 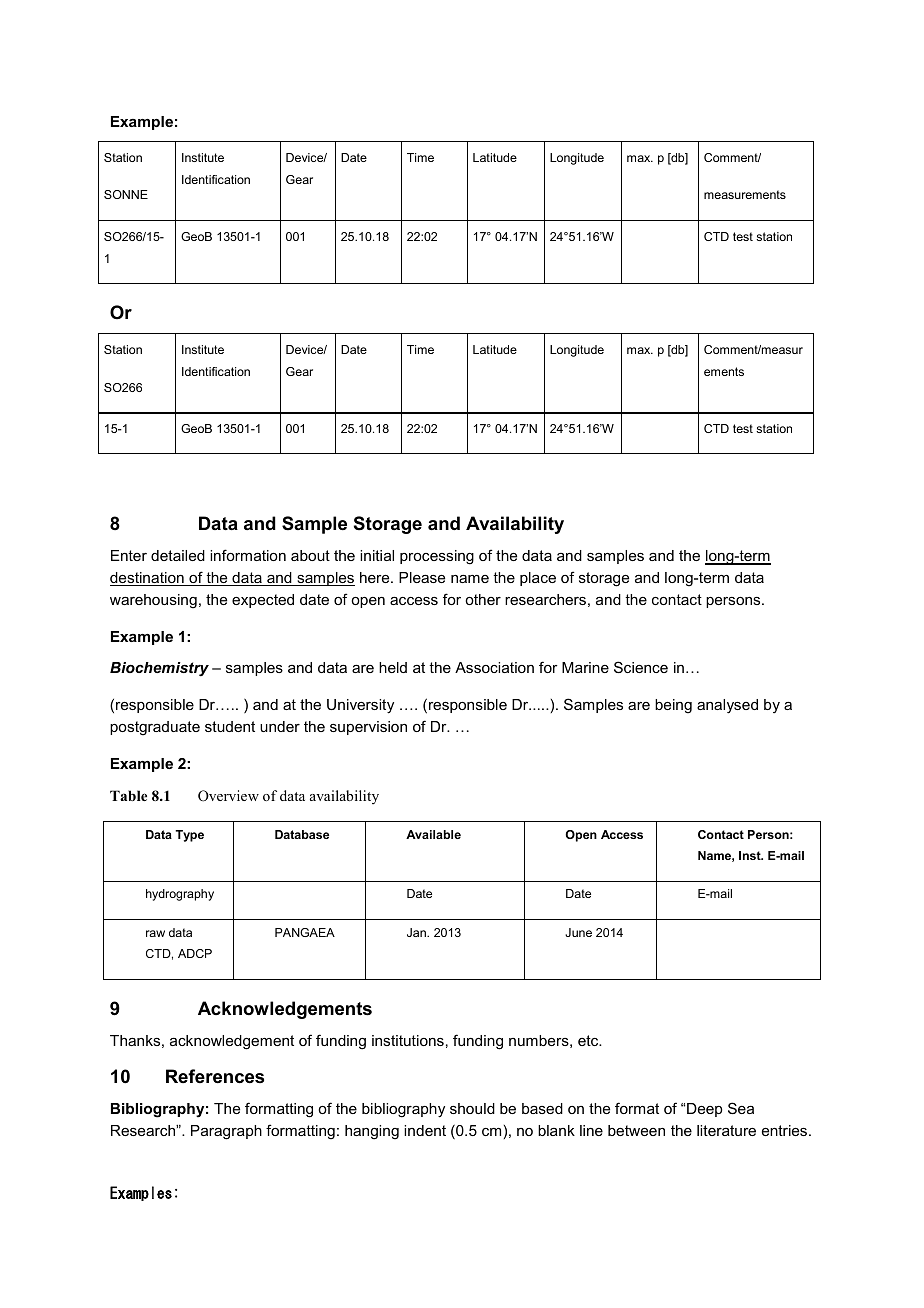 What do you see at coordinates (433, 834) in the image?
I see `Available` at bounding box center [433, 834].
